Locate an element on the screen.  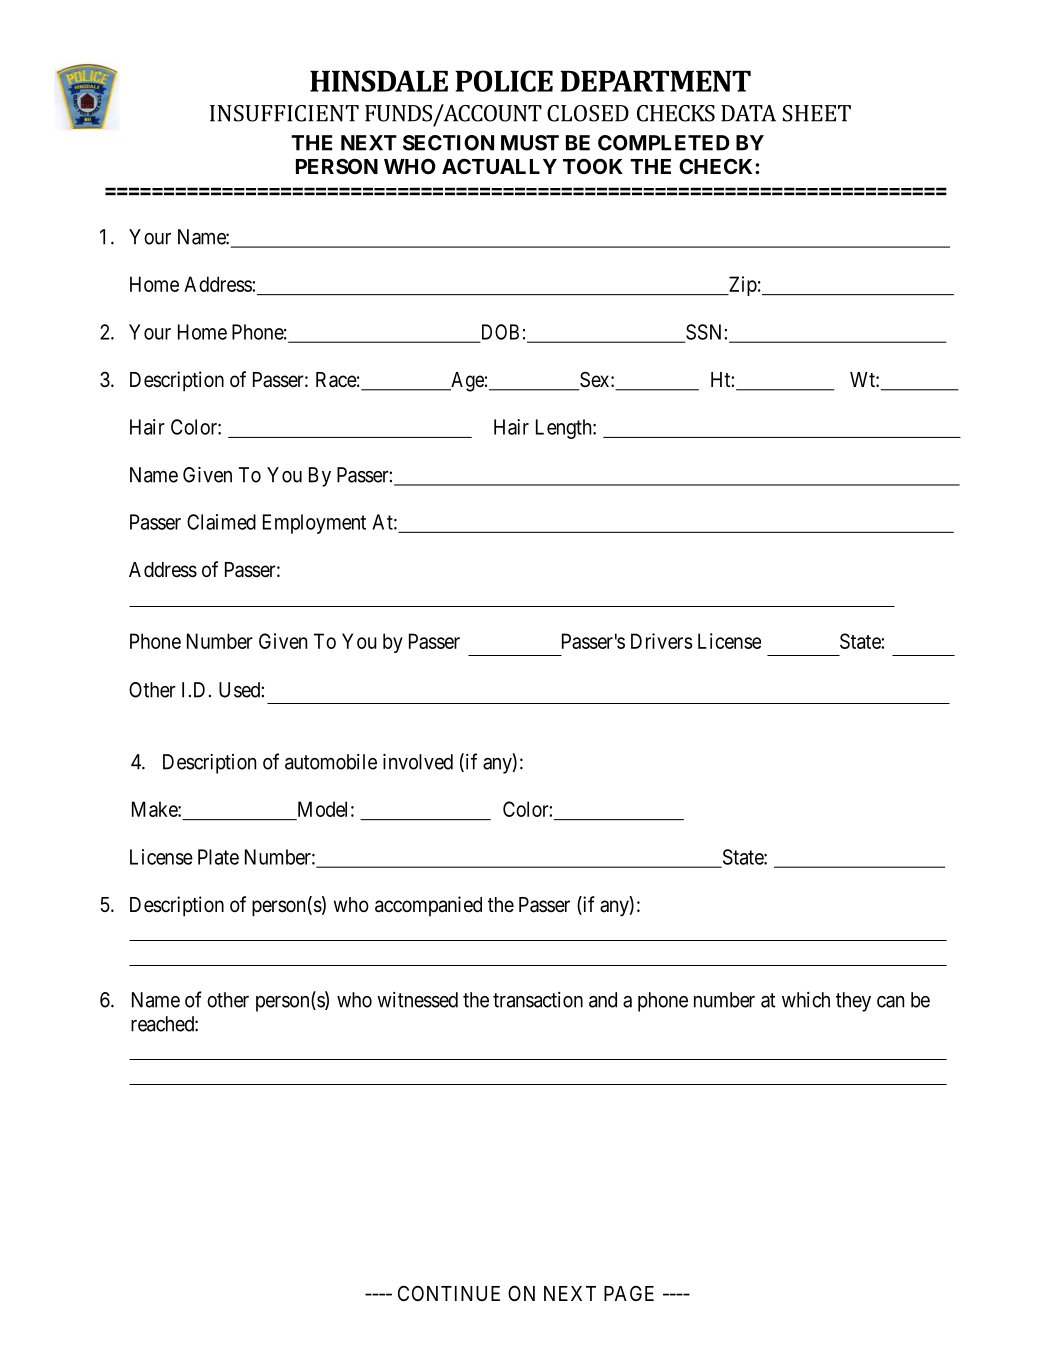
automobile is located at coordinates (331, 762).
